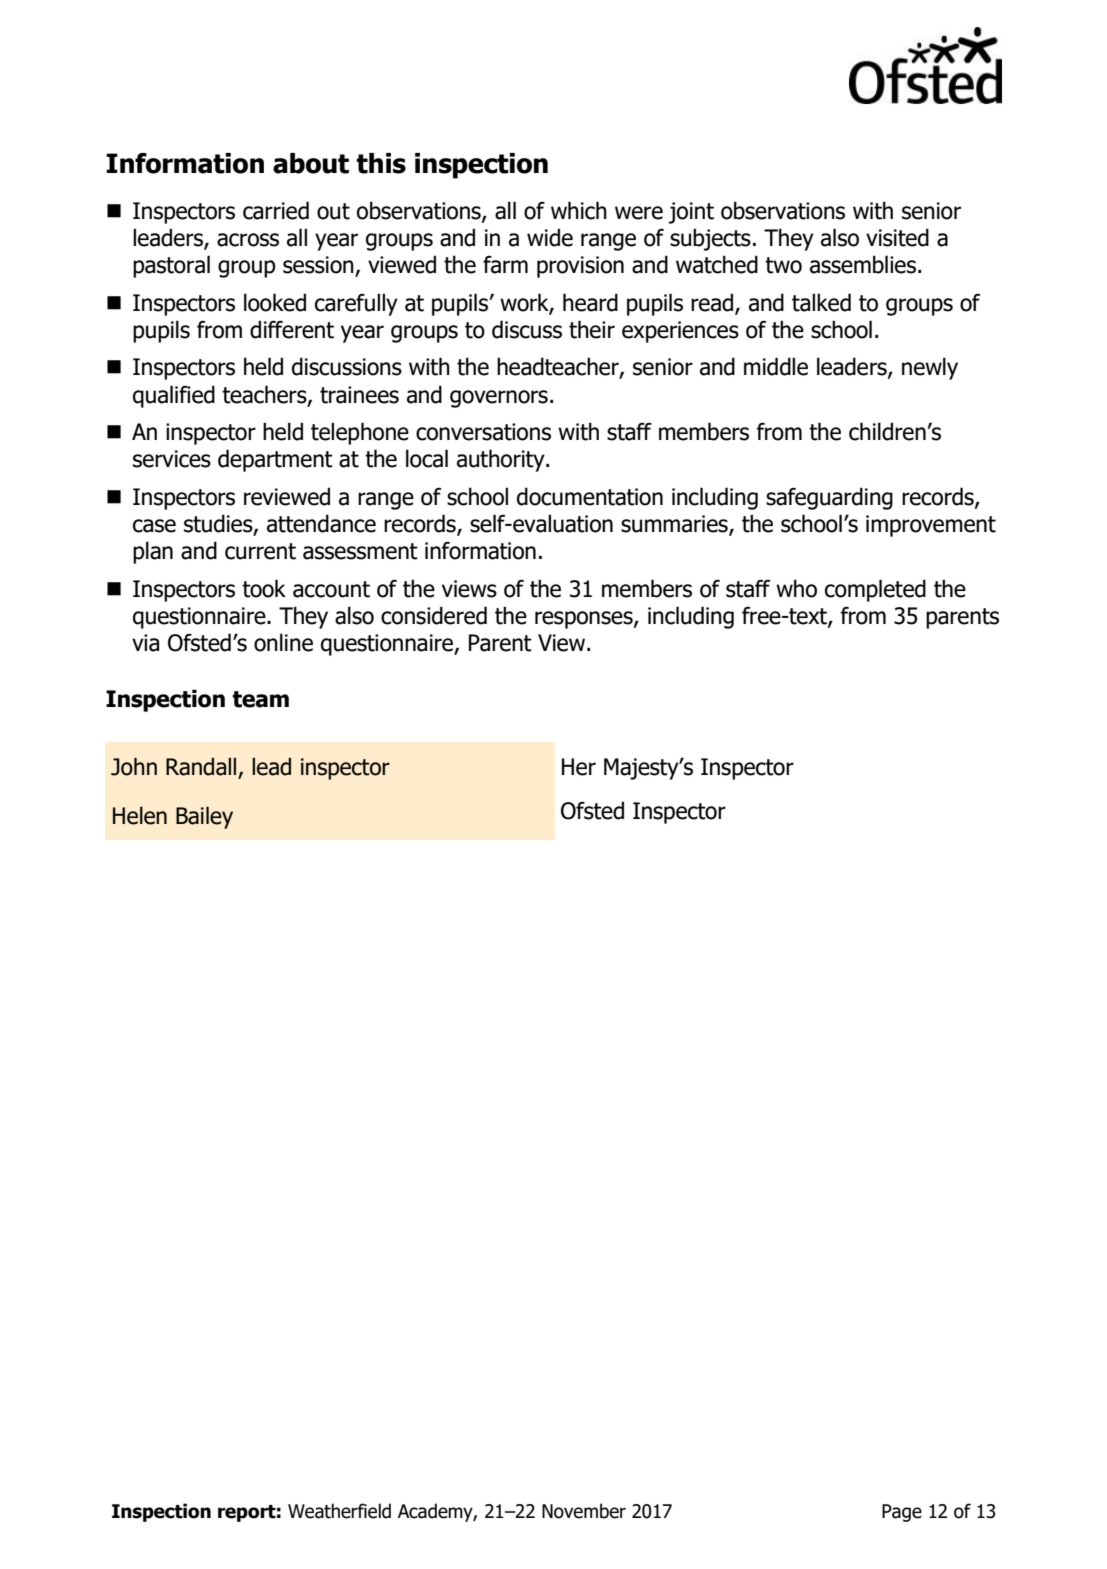 This page has height=1569, width=1107. I want to click on November, so click(584, 1511).
